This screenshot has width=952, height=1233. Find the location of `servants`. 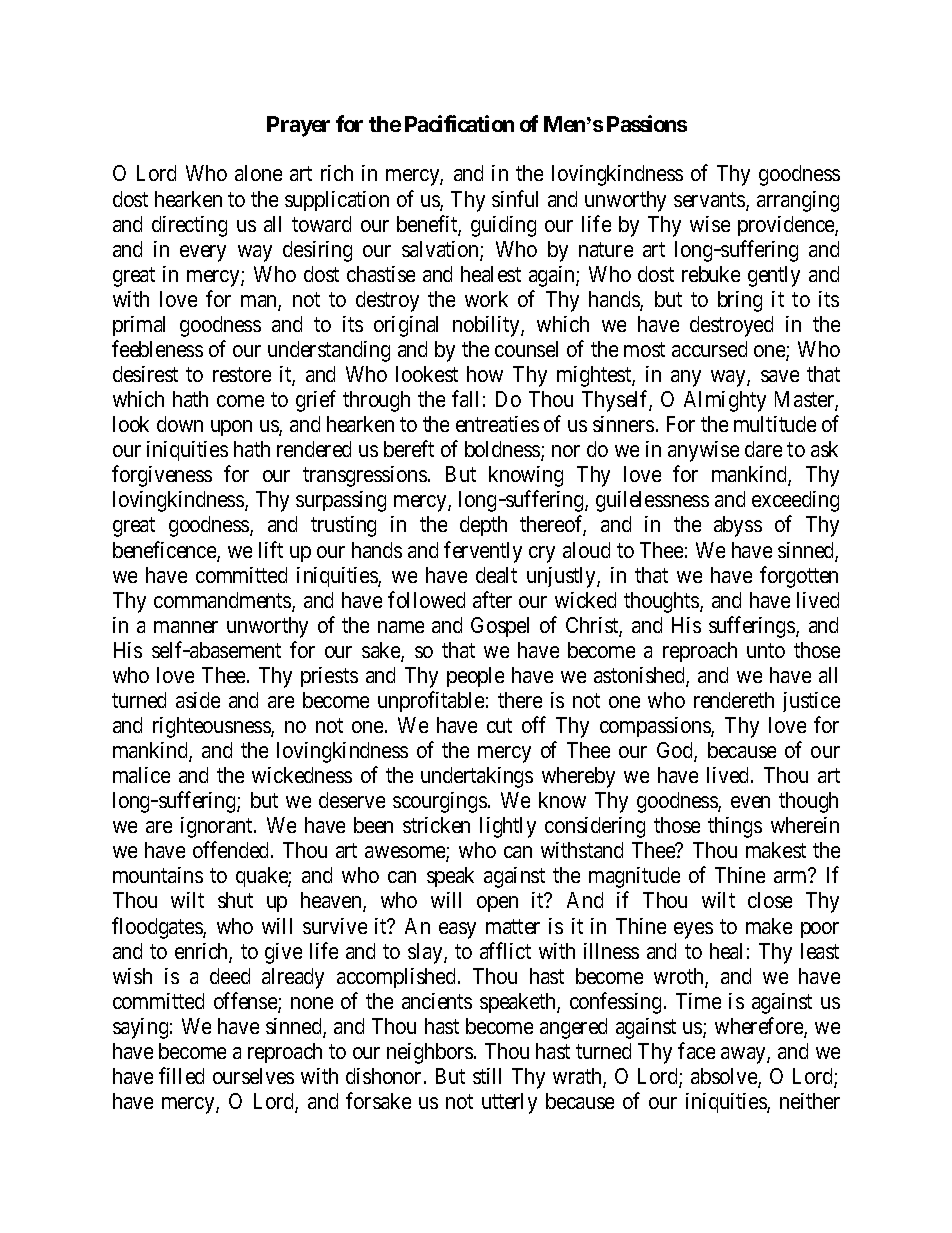

servants is located at coordinates (710, 201).
